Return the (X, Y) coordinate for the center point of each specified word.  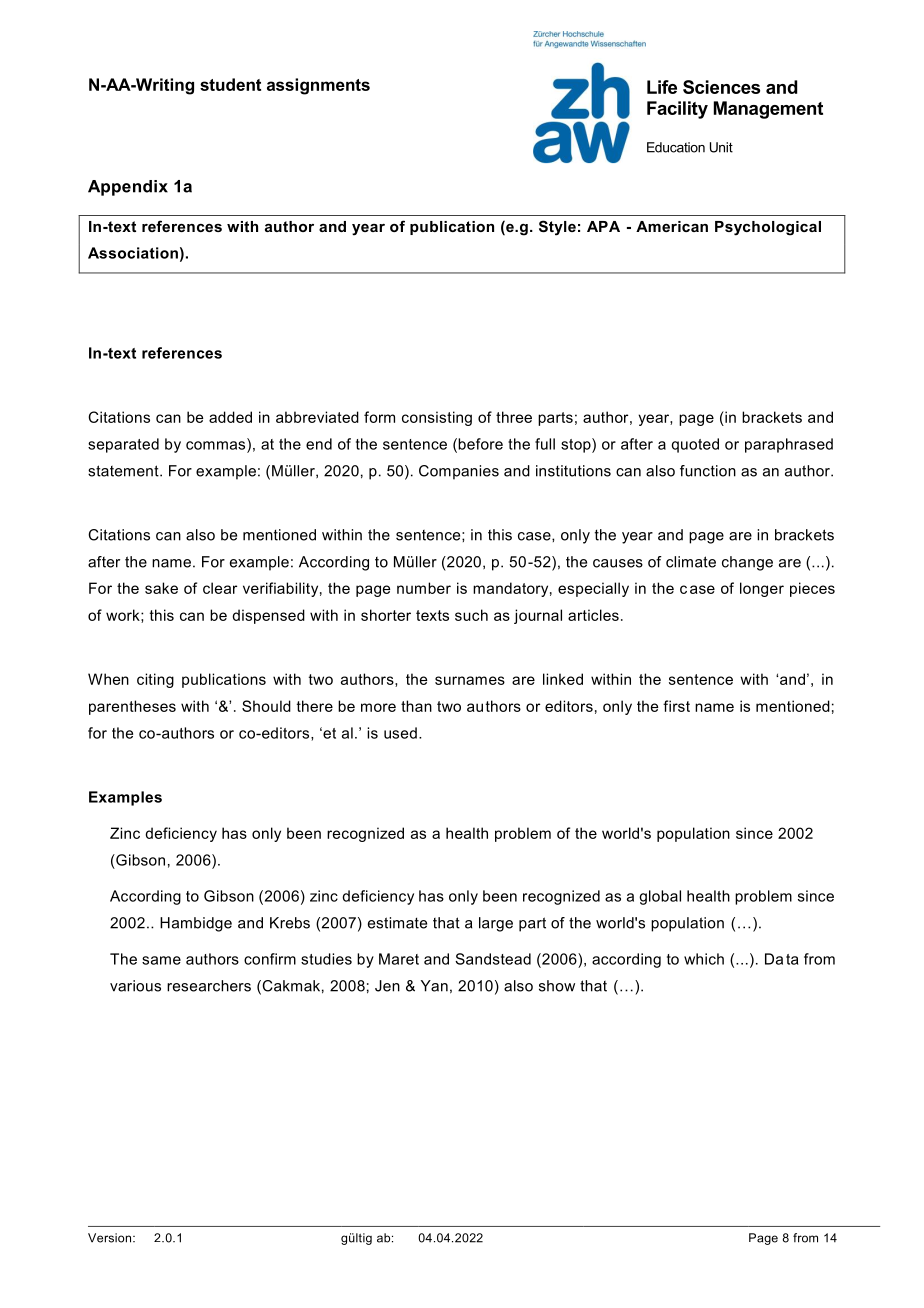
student (230, 84)
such (471, 615)
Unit (721, 147)
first (676, 706)
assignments (318, 86)
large (496, 924)
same (161, 960)
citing (155, 680)
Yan (434, 986)
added (230, 417)
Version (111, 1238)
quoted (695, 445)
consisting (437, 418)
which (704, 959)
